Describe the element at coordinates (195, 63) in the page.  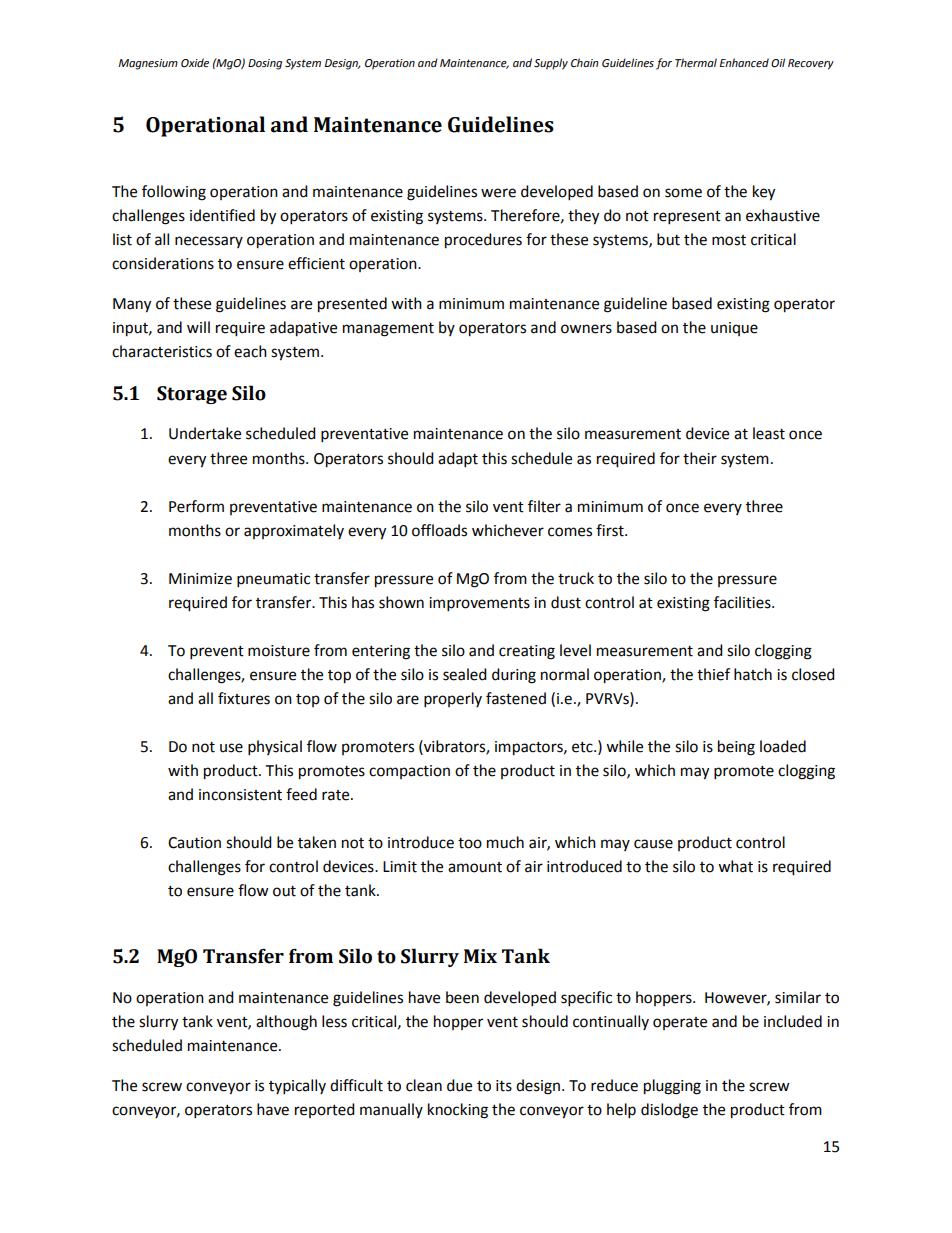
I see `Oxide` at that location.
